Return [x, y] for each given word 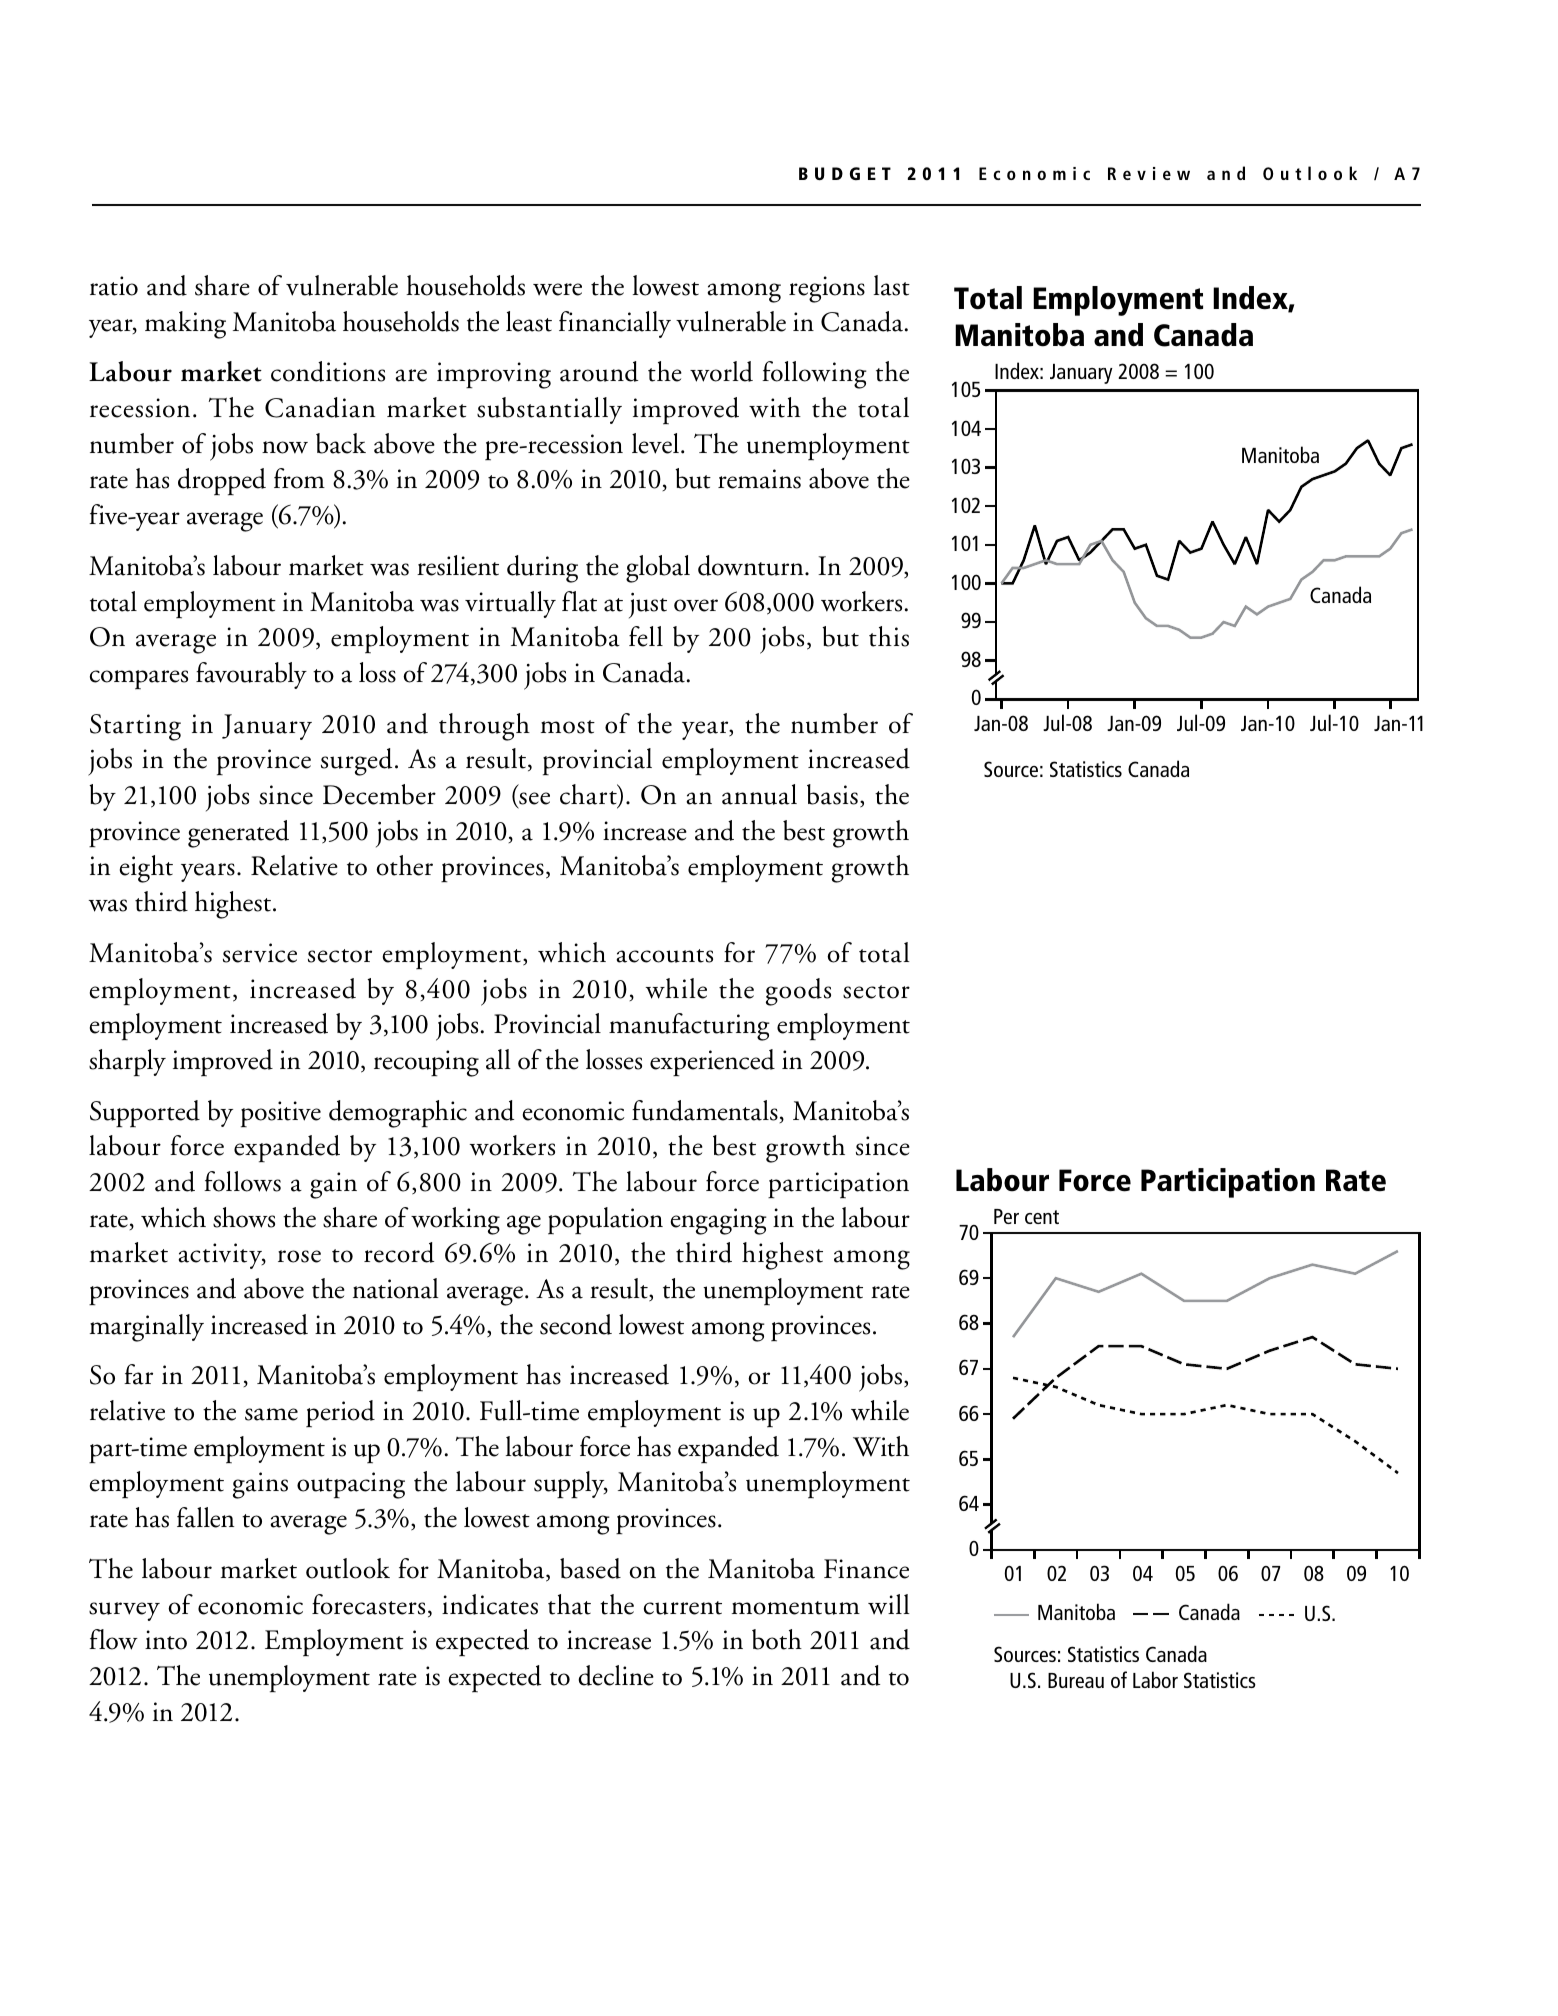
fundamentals [705, 1110]
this [889, 636]
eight [146, 869]
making [185, 325]
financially [615, 324]
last [892, 285]
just [648, 605]
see [533, 799]
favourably [251, 675]
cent [1042, 1217]
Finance [866, 1569]
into [166, 1640]
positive [281, 1114]
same [271, 1414]
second [576, 1324]
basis [832, 794]
